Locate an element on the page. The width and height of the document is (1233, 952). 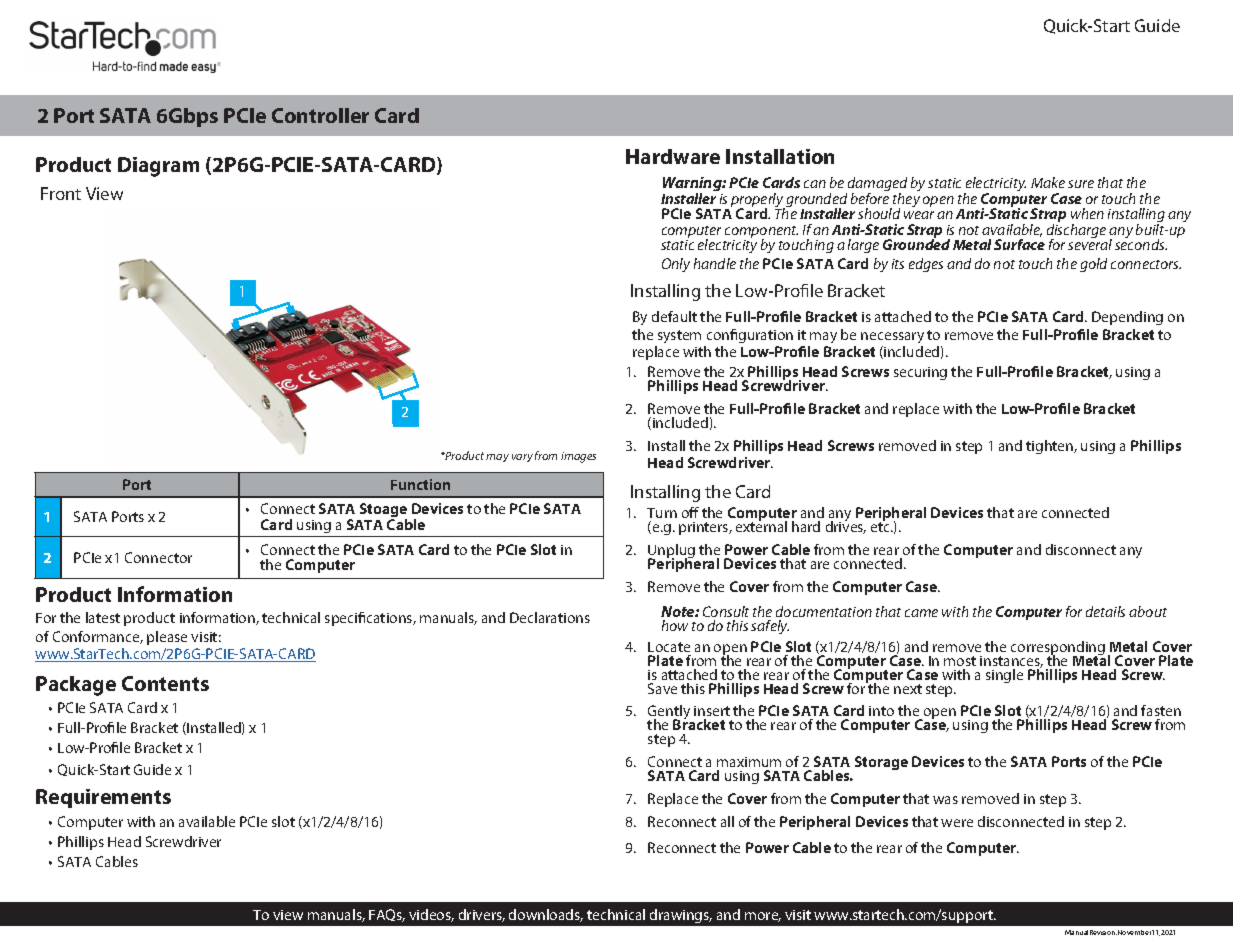
single is located at coordinates (1004, 676).
